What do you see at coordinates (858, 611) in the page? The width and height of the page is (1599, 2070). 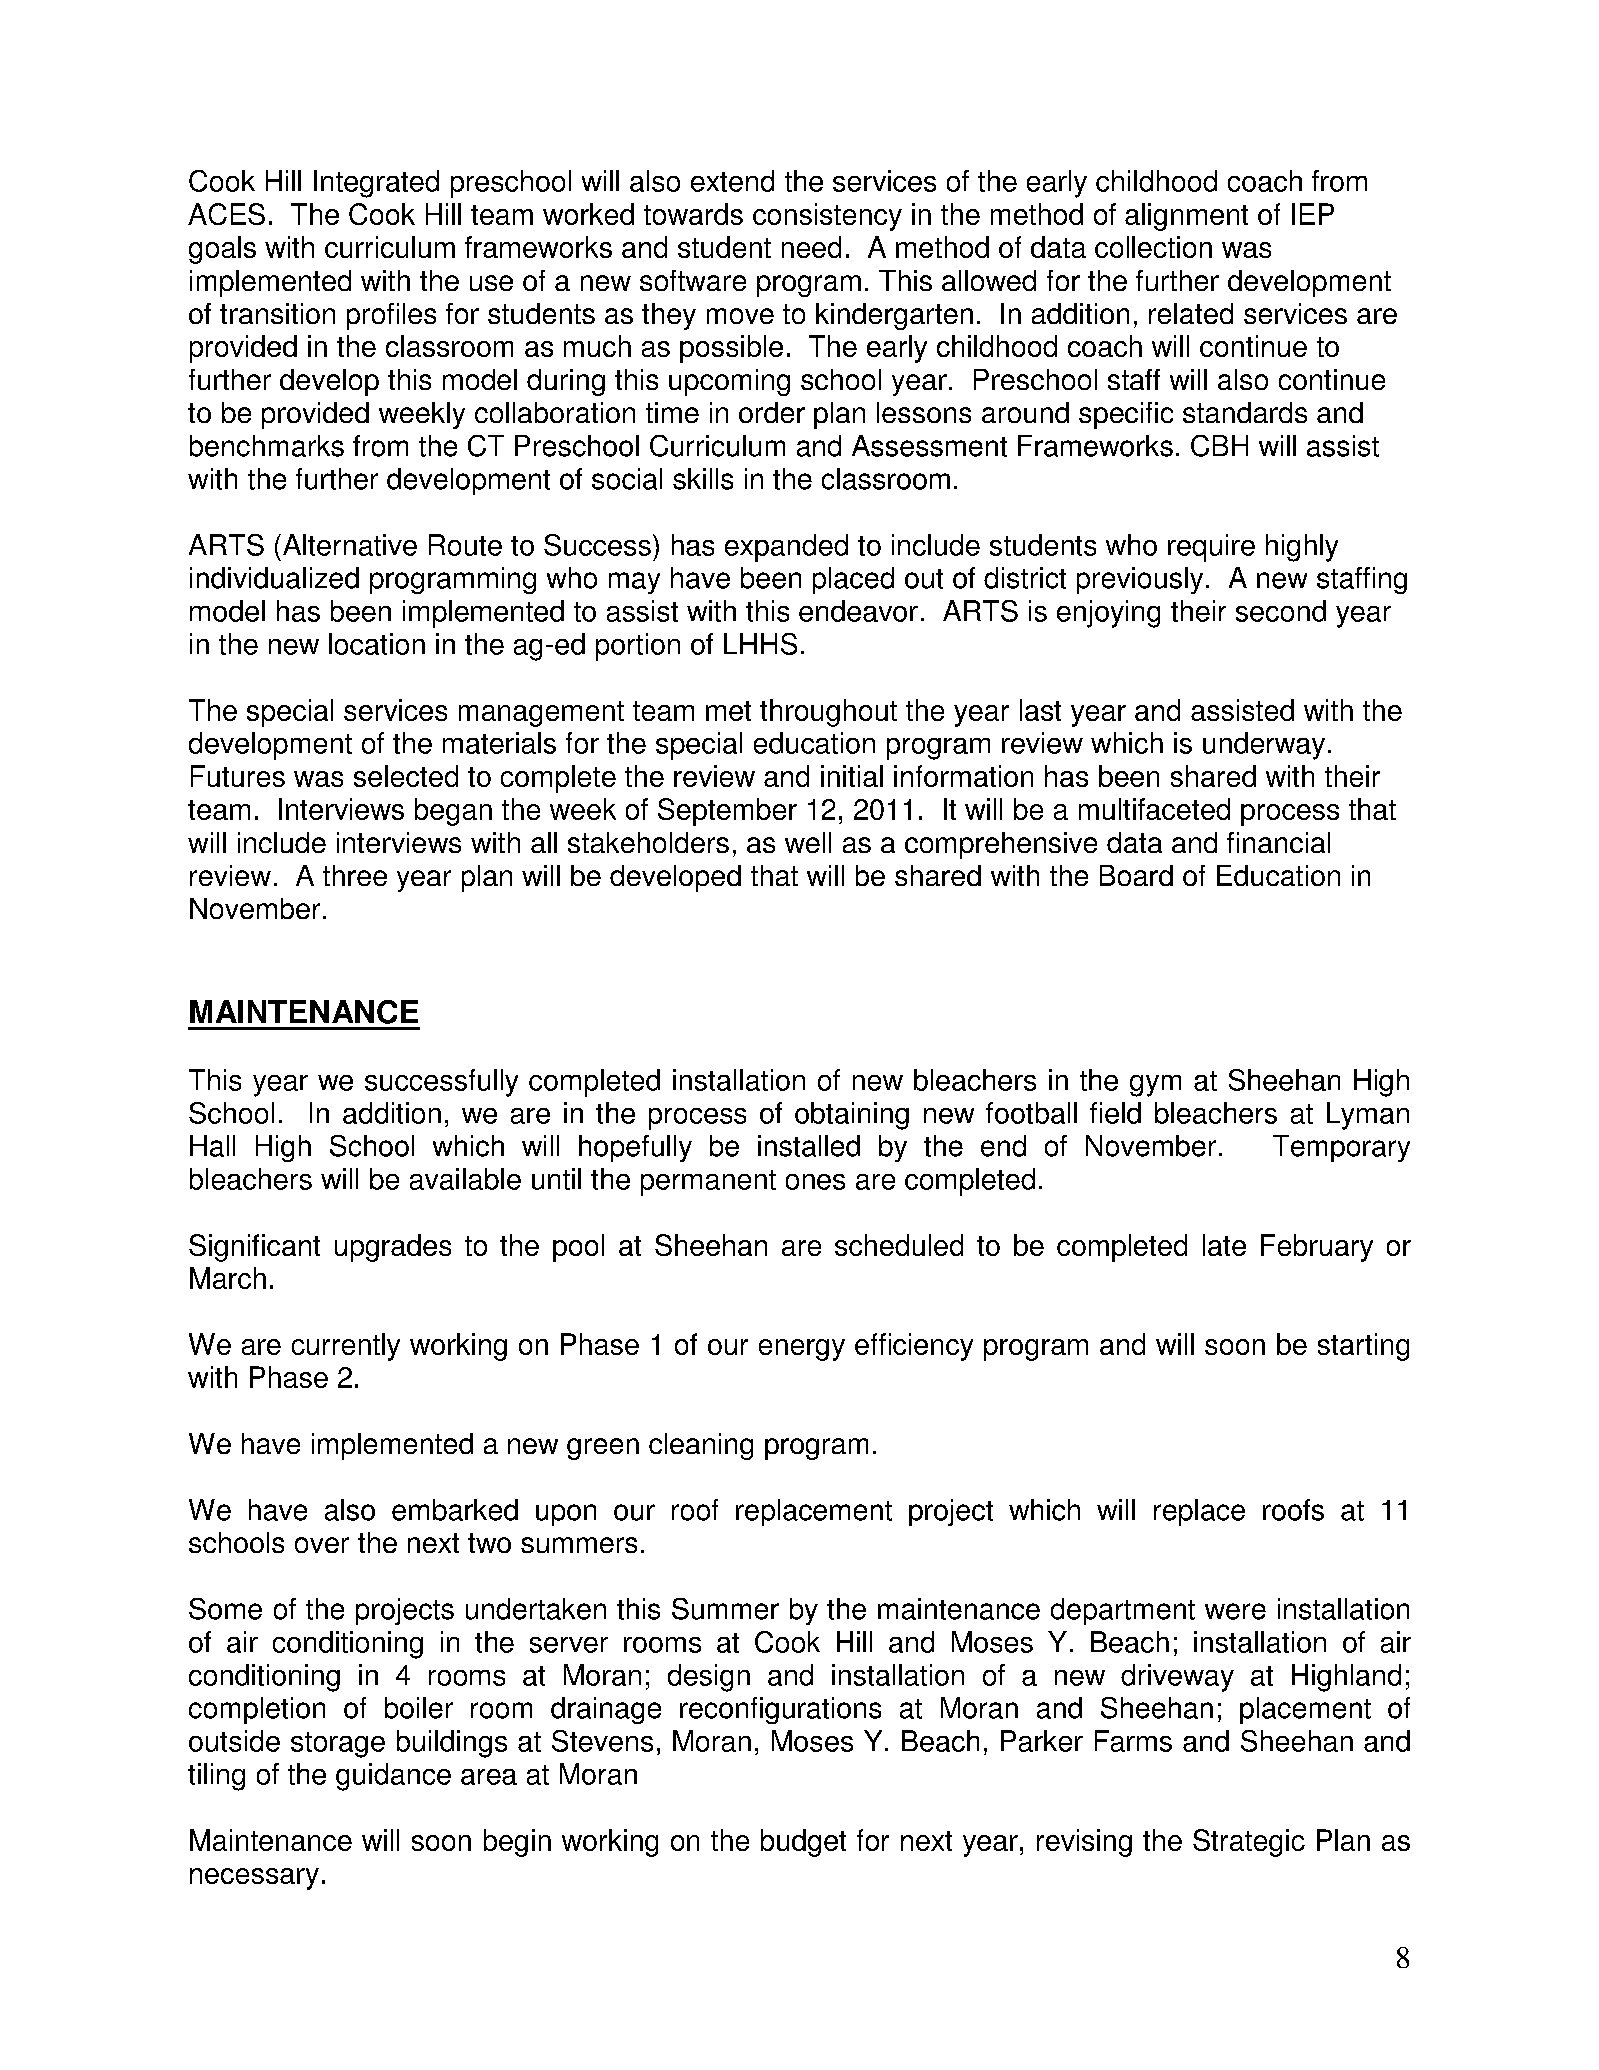 I see `endeavor` at bounding box center [858, 611].
